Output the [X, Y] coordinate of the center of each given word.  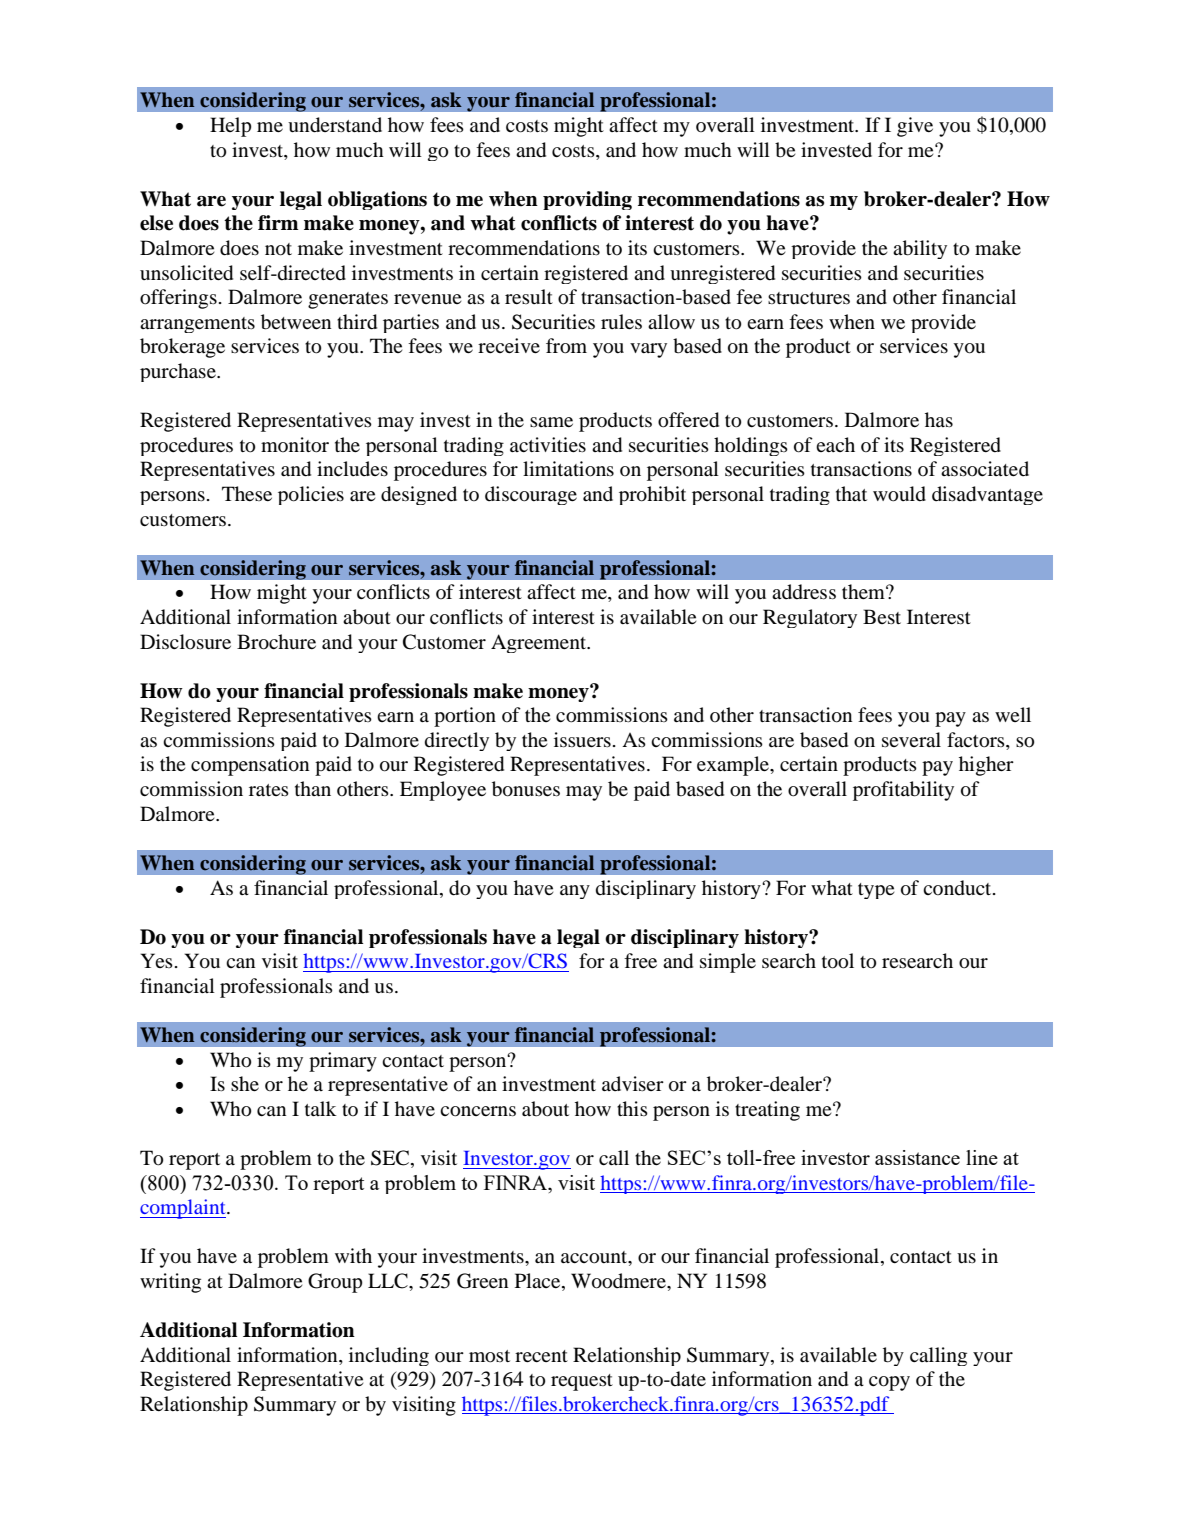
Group [335, 1283]
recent [541, 1356]
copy [889, 1383]
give [915, 127]
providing [587, 200]
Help [231, 127]
